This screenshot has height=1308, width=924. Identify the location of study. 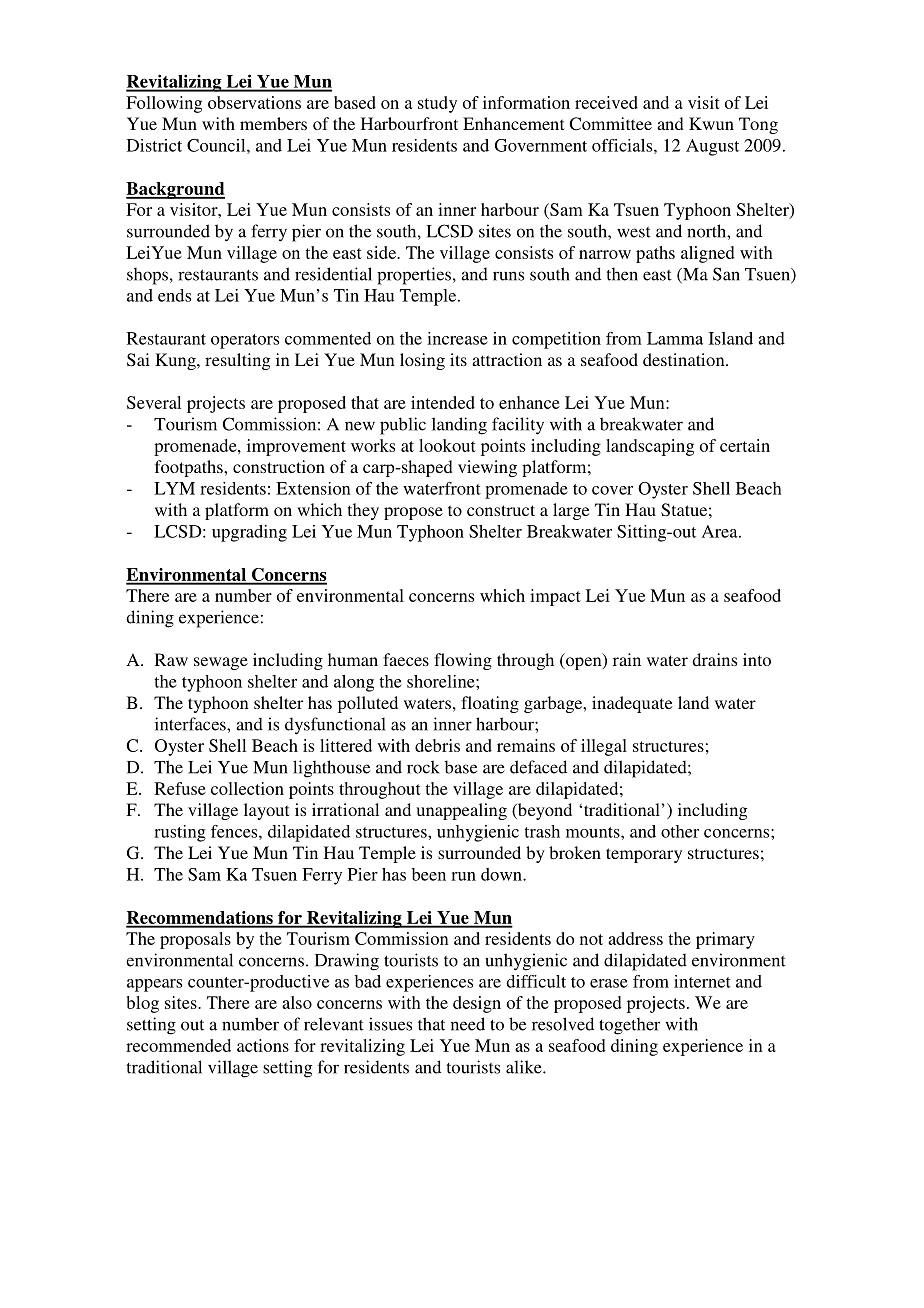
(437, 104).
